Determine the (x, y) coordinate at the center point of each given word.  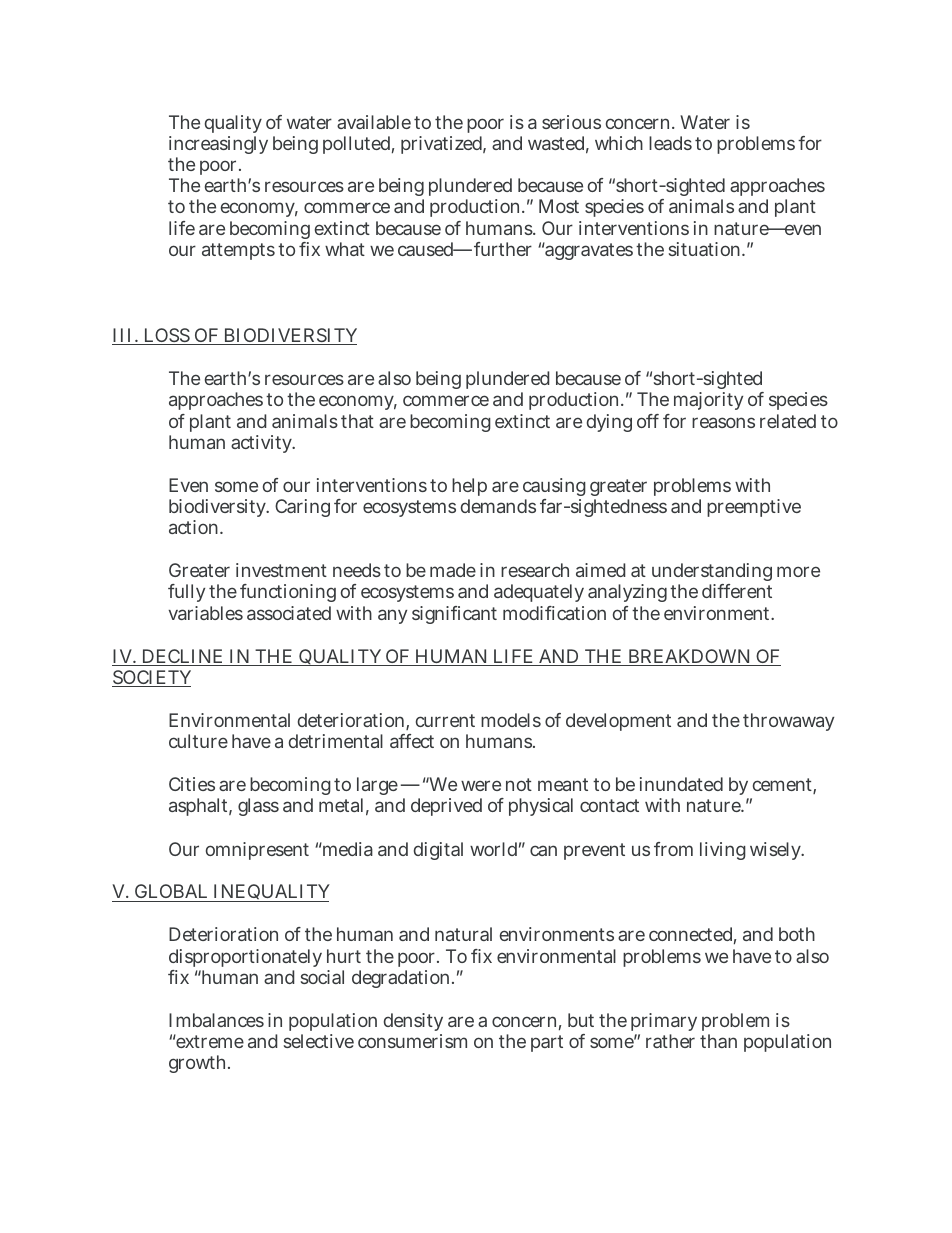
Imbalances (216, 1020)
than (718, 1041)
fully (186, 593)
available (374, 122)
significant (454, 615)
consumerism (412, 1041)
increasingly (218, 147)
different (737, 591)
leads (670, 143)
